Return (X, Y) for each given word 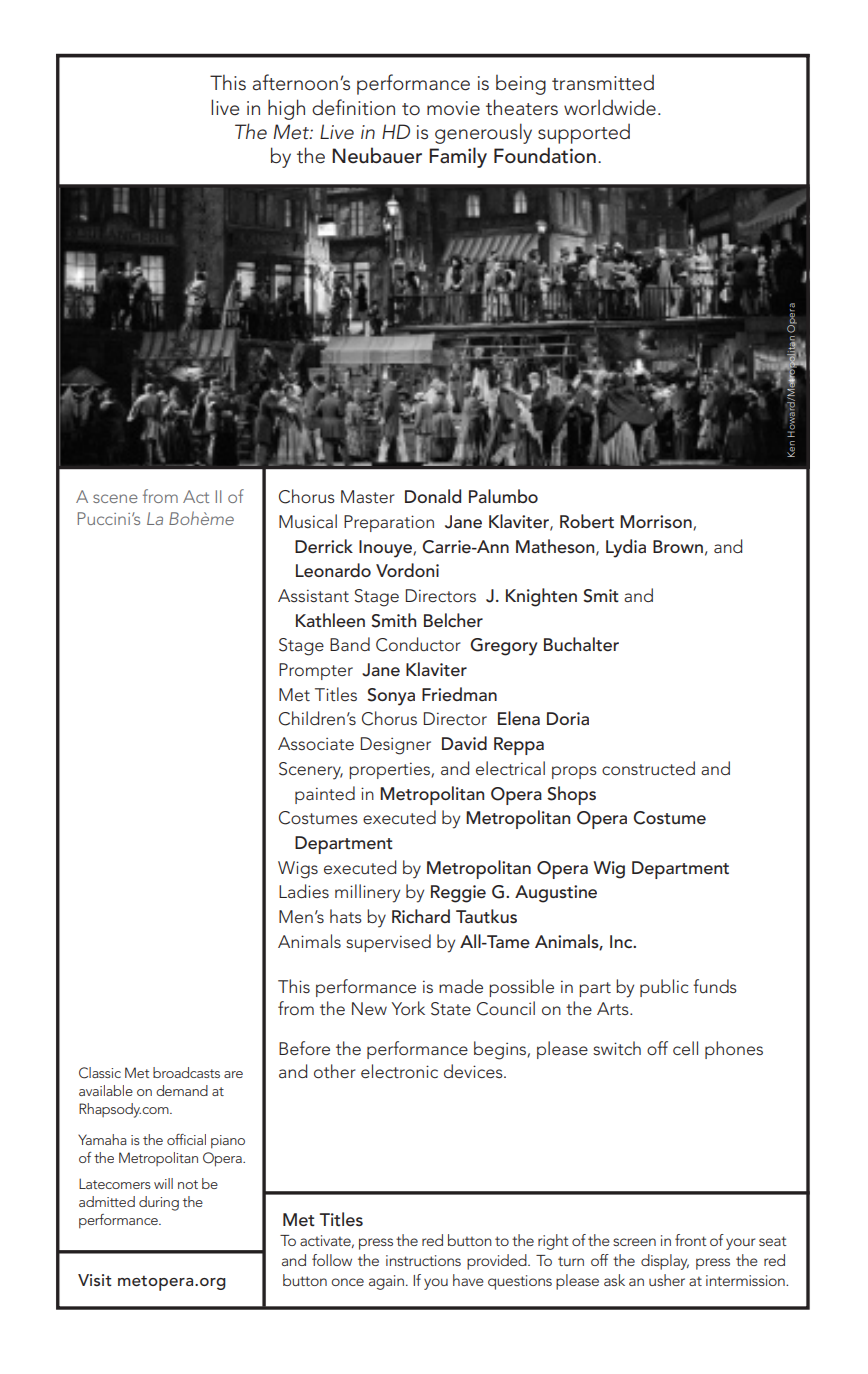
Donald (433, 496)
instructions (423, 1260)
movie (453, 108)
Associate (316, 743)
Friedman (459, 694)
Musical (308, 521)
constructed (648, 768)
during (159, 1203)
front (691, 1240)
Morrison (657, 522)
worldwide (610, 107)
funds (715, 986)
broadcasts (186, 1072)
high (286, 109)
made (461, 986)
